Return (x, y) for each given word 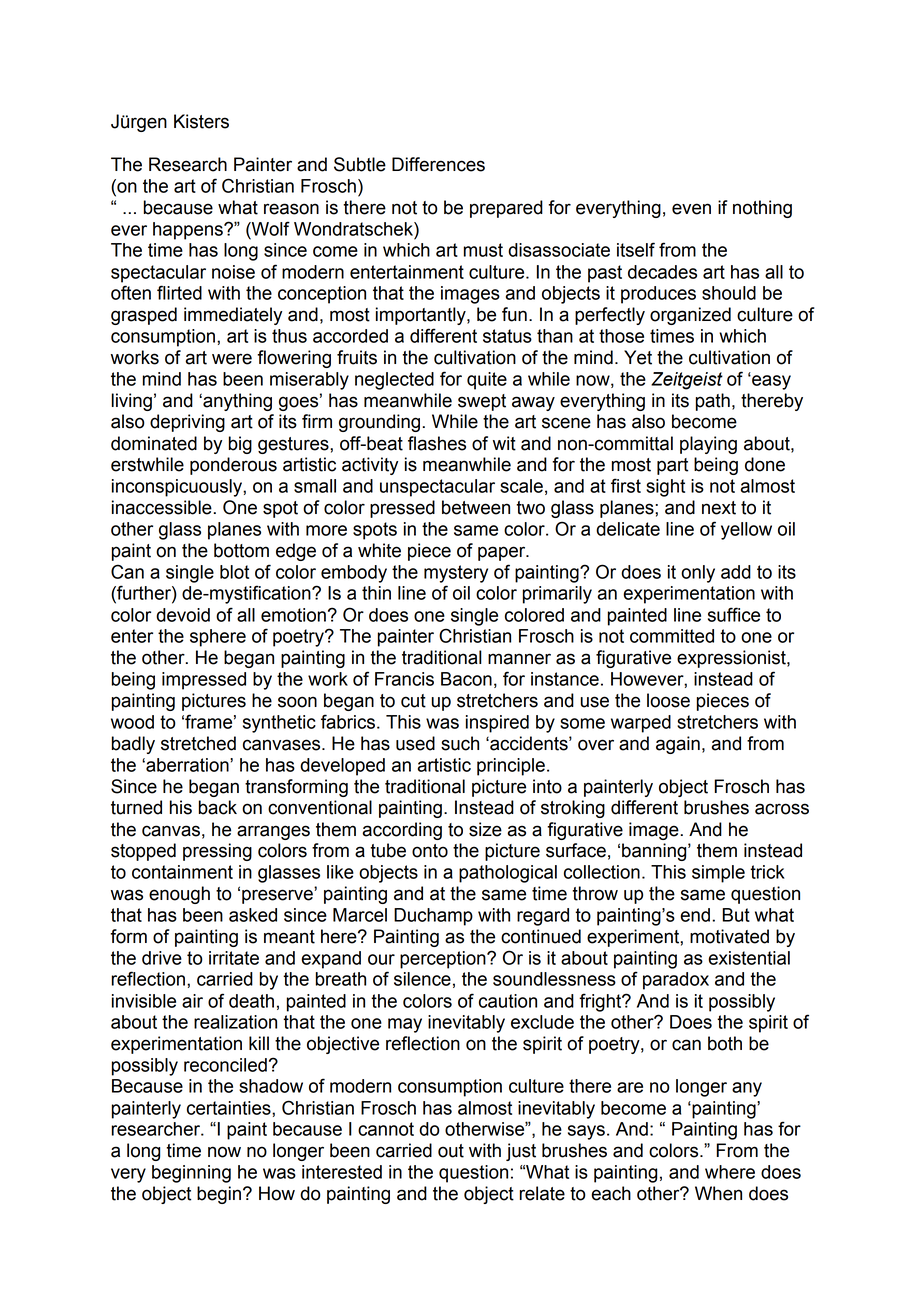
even (691, 209)
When (718, 1193)
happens (189, 231)
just (521, 1152)
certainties (230, 1108)
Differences (438, 164)
